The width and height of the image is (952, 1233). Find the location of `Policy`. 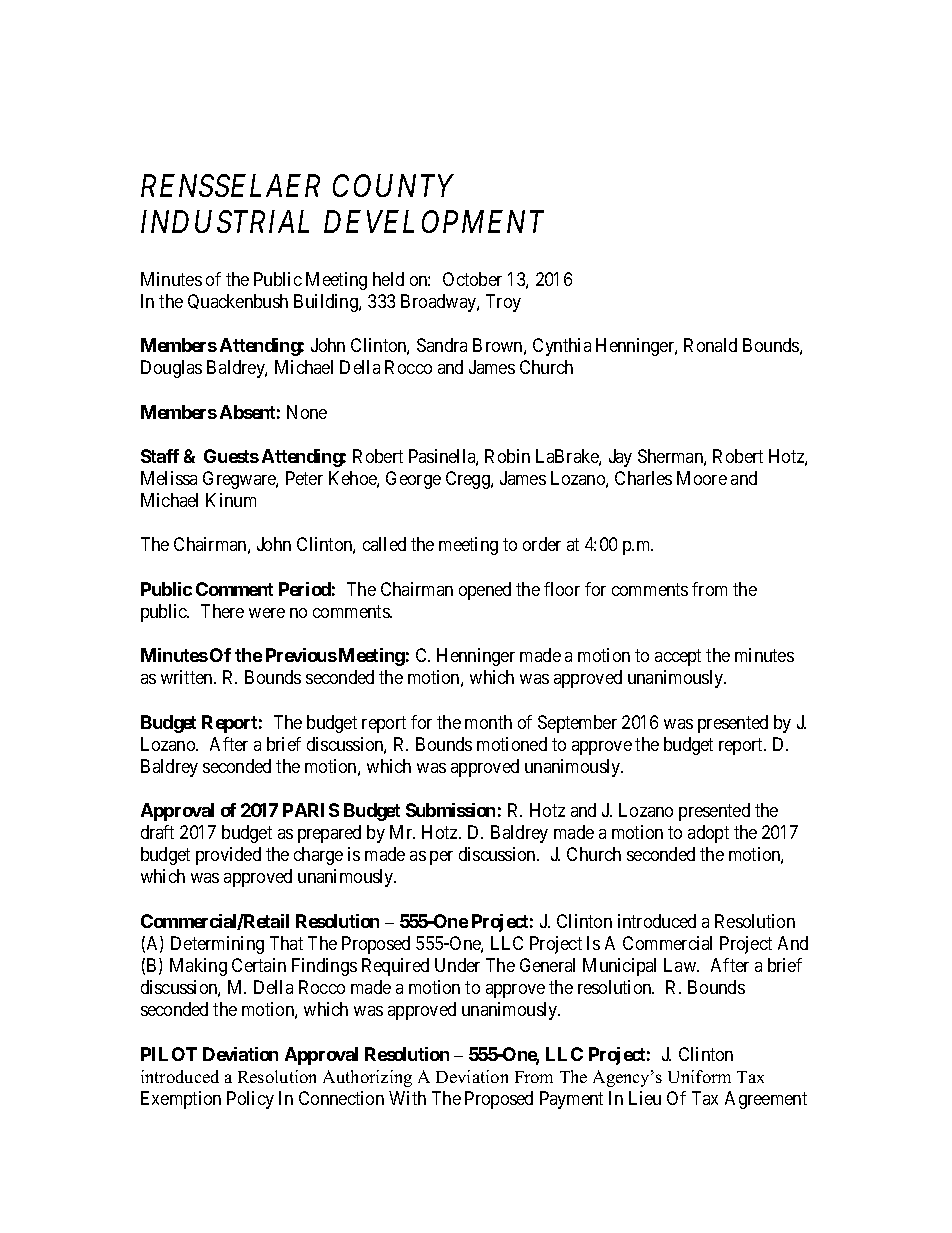

Policy is located at coordinates (250, 1100).
